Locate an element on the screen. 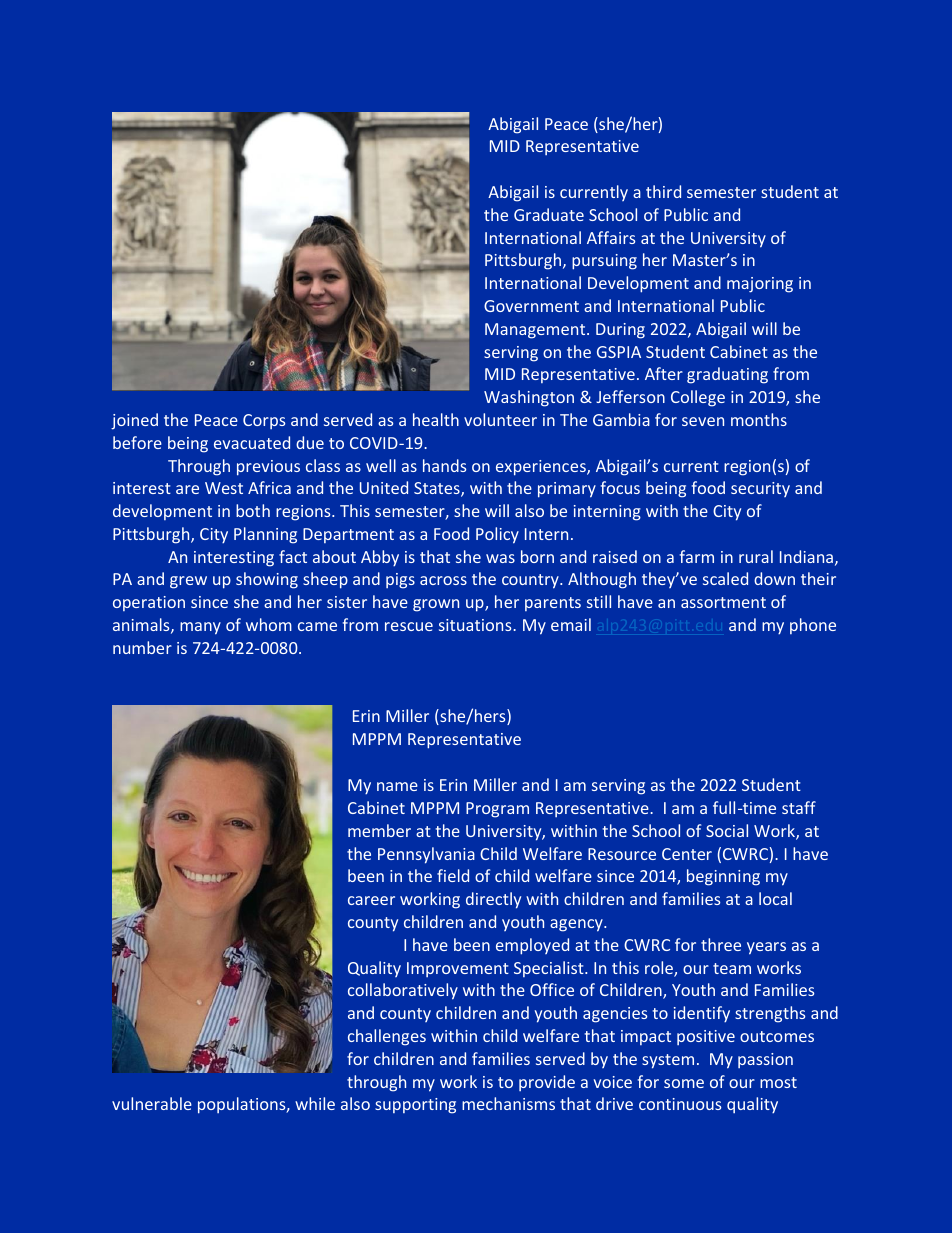 Image resolution: width=952 pixels, height=1233 pixels. vulnerable is located at coordinates (152, 1103).
